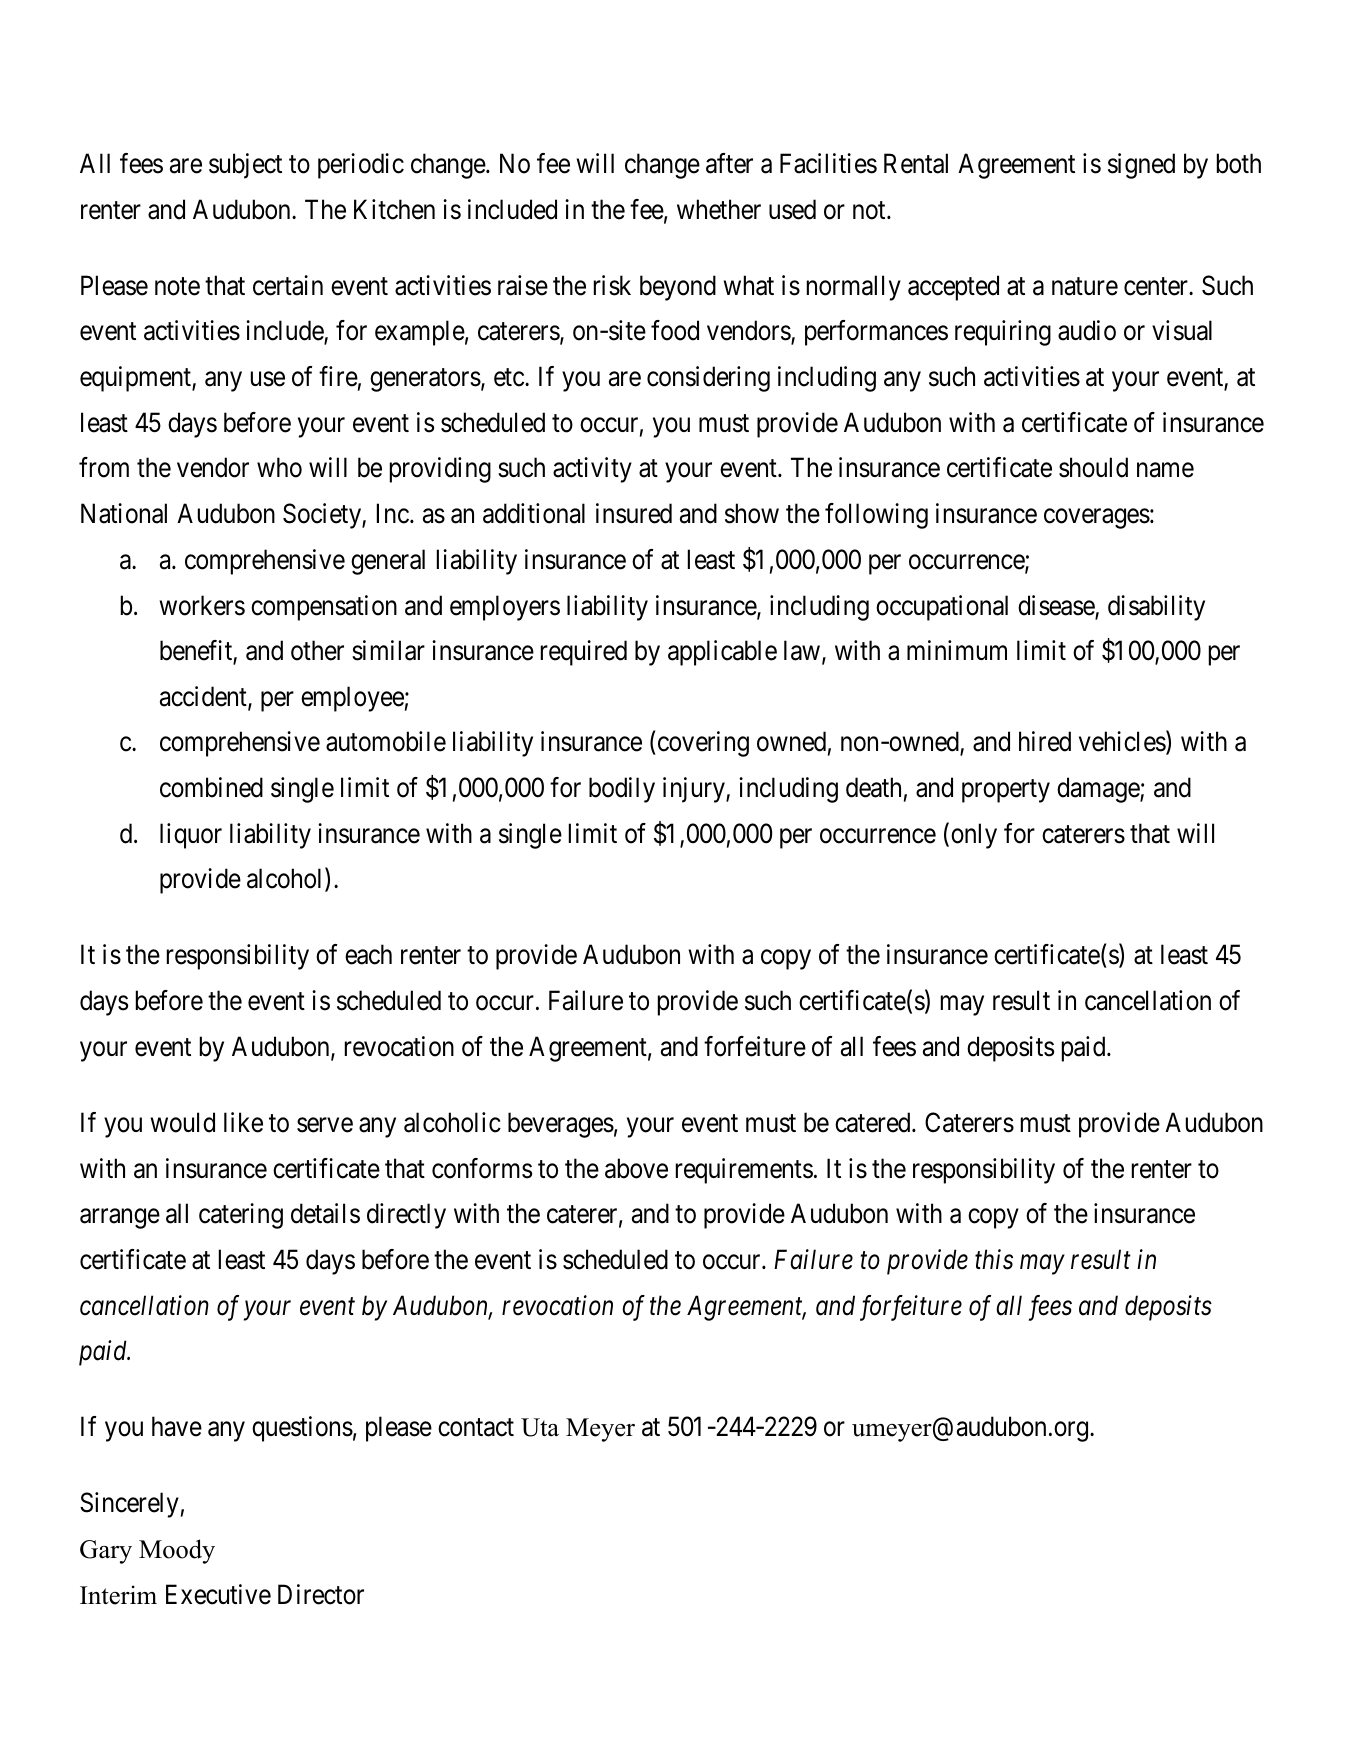 The height and width of the screenshot is (1747, 1350). I want to click on whether, so click(719, 209).
